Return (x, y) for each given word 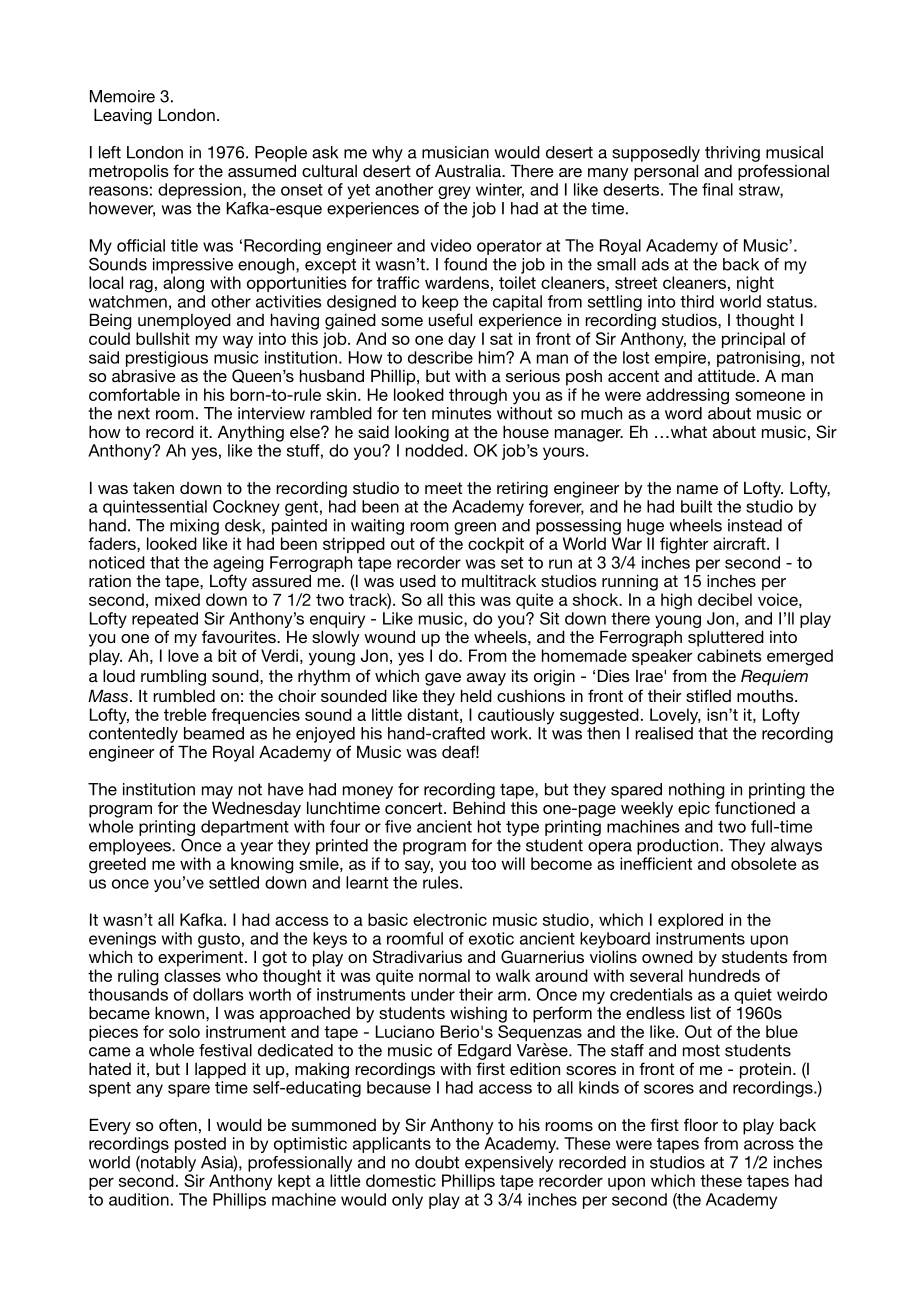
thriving (732, 154)
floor (701, 1124)
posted (200, 1145)
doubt (437, 1162)
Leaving (123, 116)
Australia (469, 170)
